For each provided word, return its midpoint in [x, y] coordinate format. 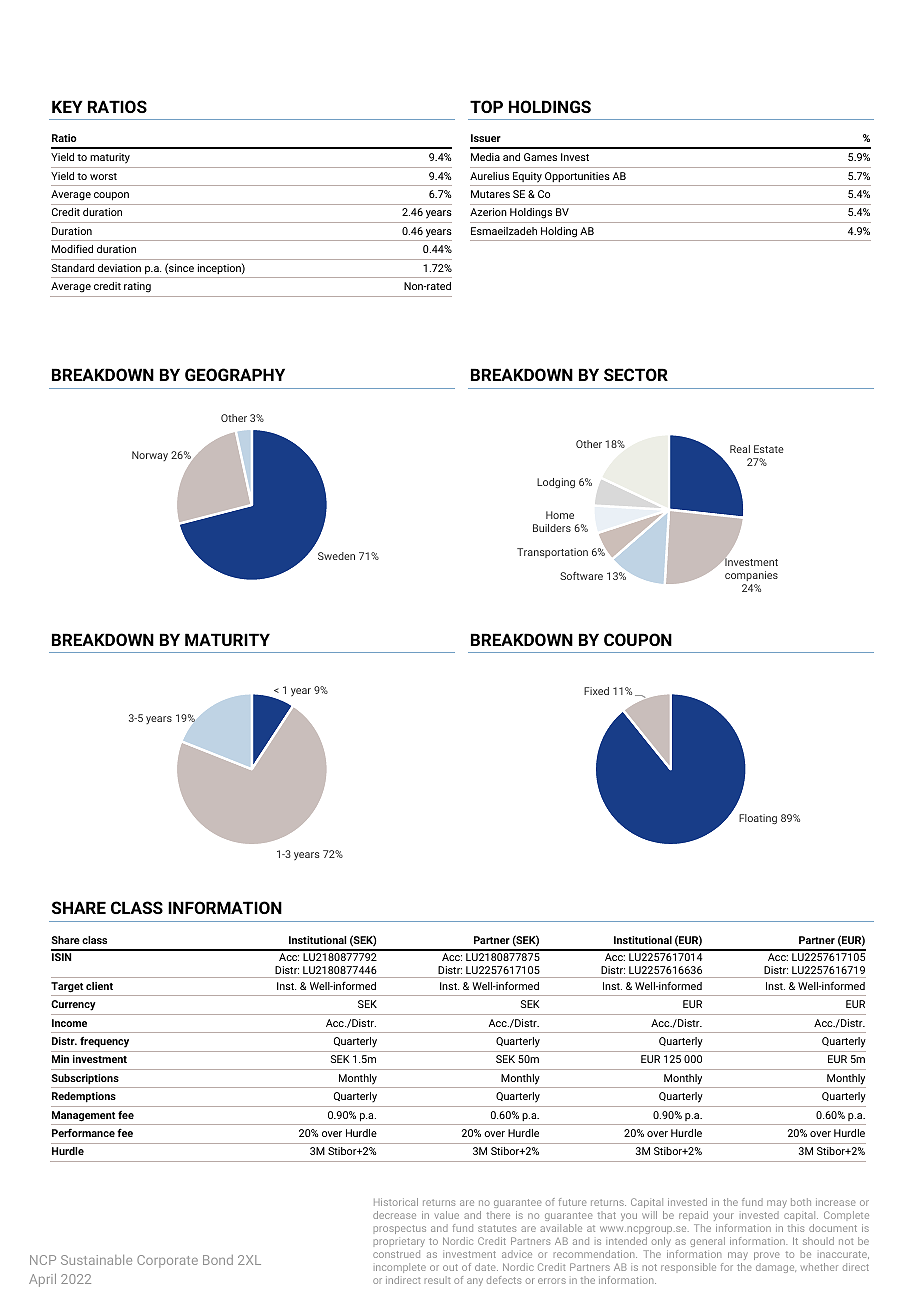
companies [751, 578]
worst [103, 176]
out [450, 1267]
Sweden [336, 556]
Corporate [167, 1261]
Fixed [596, 691]
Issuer [486, 138]
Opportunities [577, 177]
